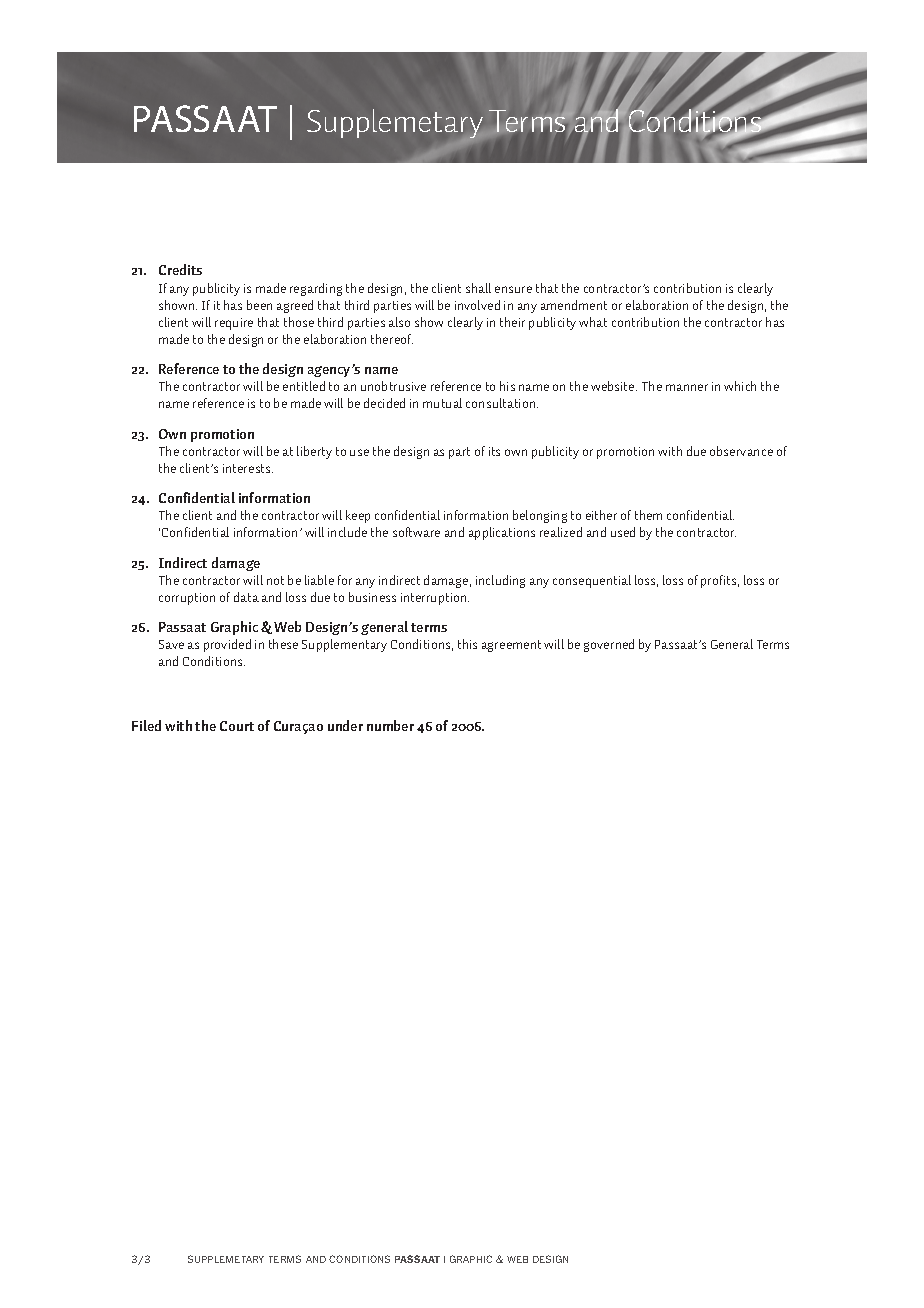  Describe the element at coordinates (416, 532) in the screenshot. I see `software` at that location.
